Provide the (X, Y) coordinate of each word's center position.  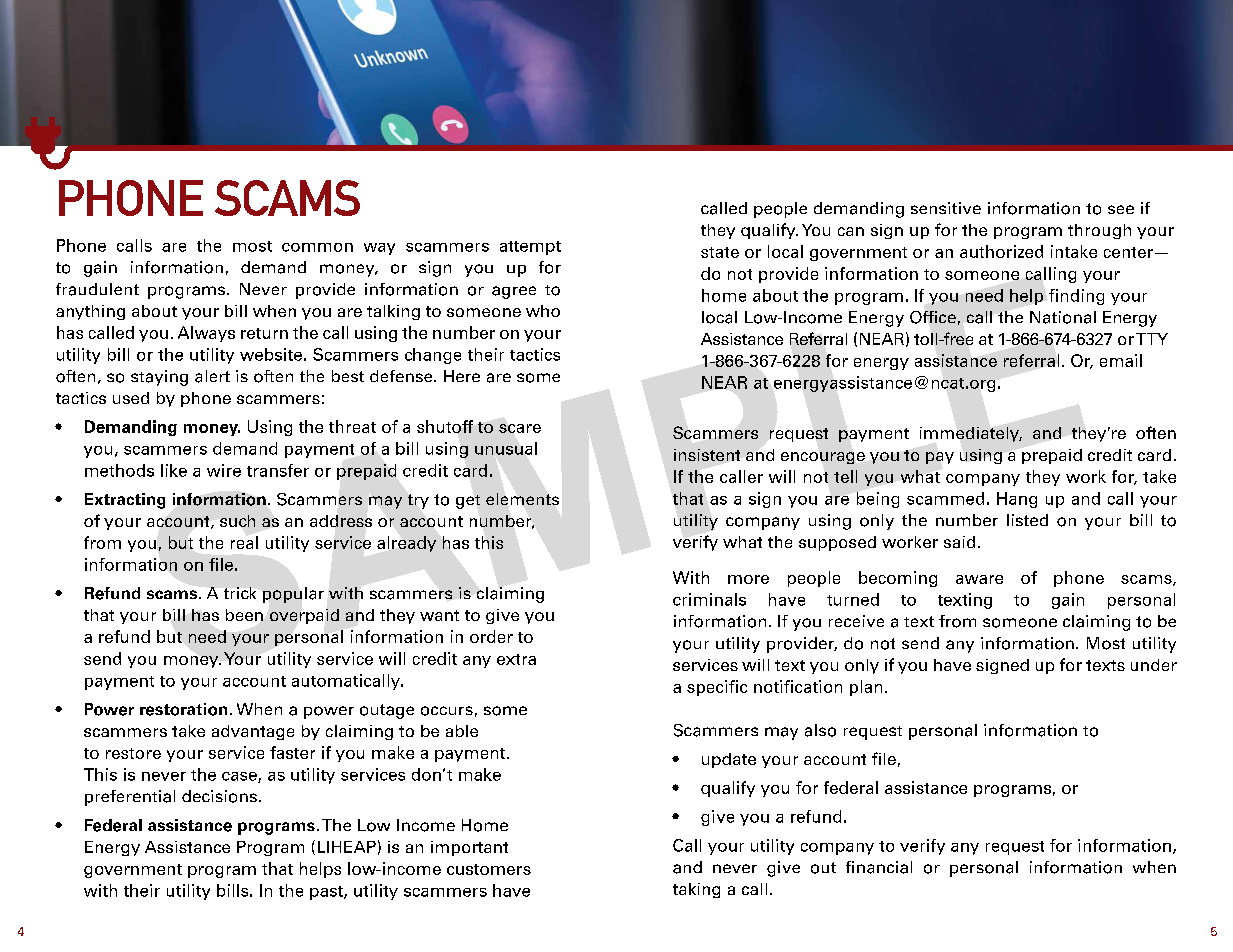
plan (866, 688)
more (748, 579)
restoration (183, 709)
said (959, 542)
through (1099, 231)
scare (520, 428)
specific (717, 688)
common (317, 247)
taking (696, 890)
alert (212, 376)
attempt (530, 248)
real (244, 542)
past (327, 893)
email (1121, 360)
